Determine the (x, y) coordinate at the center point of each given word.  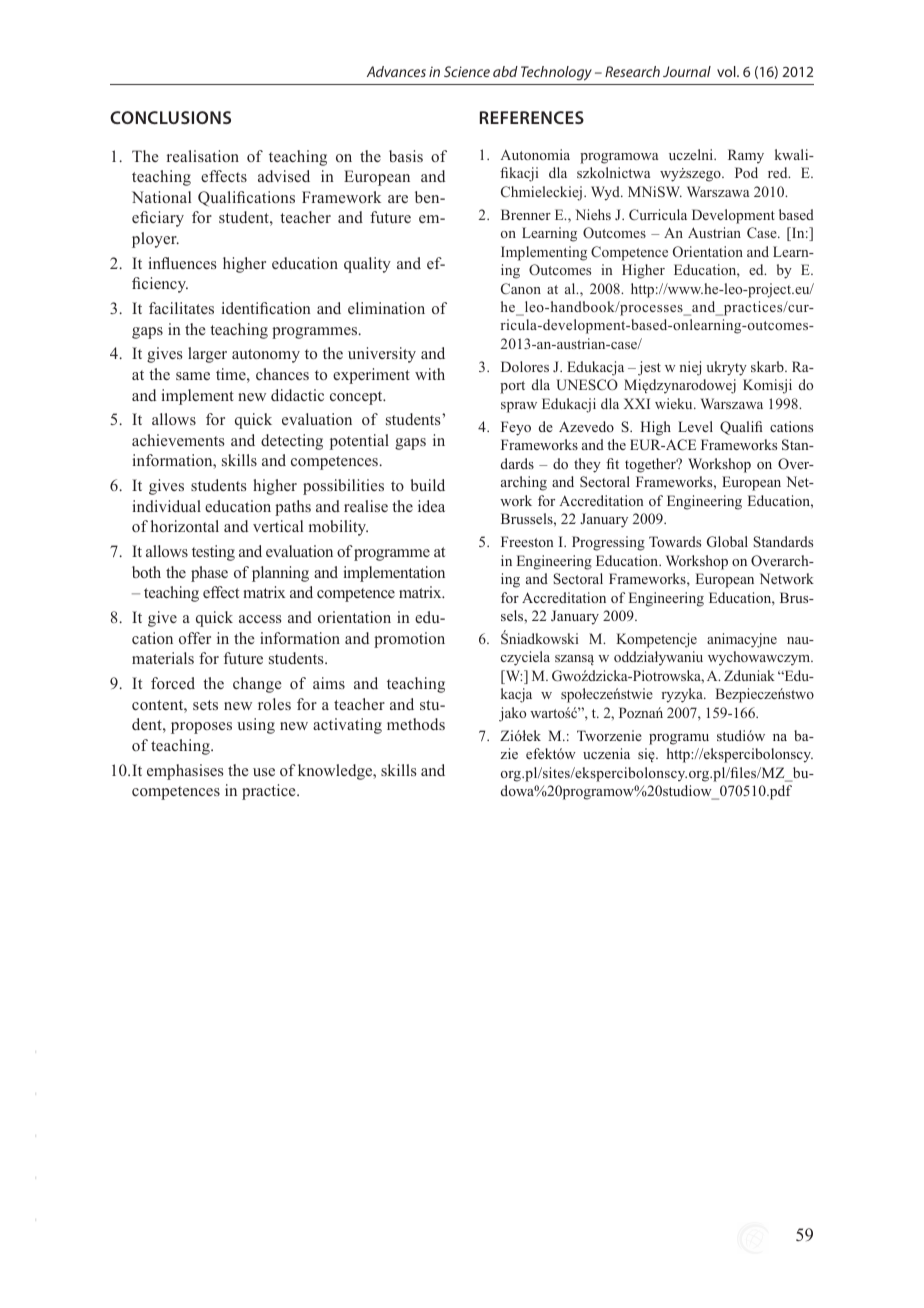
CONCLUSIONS (170, 117)
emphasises (185, 772)
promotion (409, 640)
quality (367, 265)
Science (467, 71)
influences (182, 263)
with (430, 374)
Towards (675, 541)
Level (695, 426)
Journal (687, 71)
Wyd (606, 193)
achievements (178, 440)
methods (416, 724)
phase (209, 574)
